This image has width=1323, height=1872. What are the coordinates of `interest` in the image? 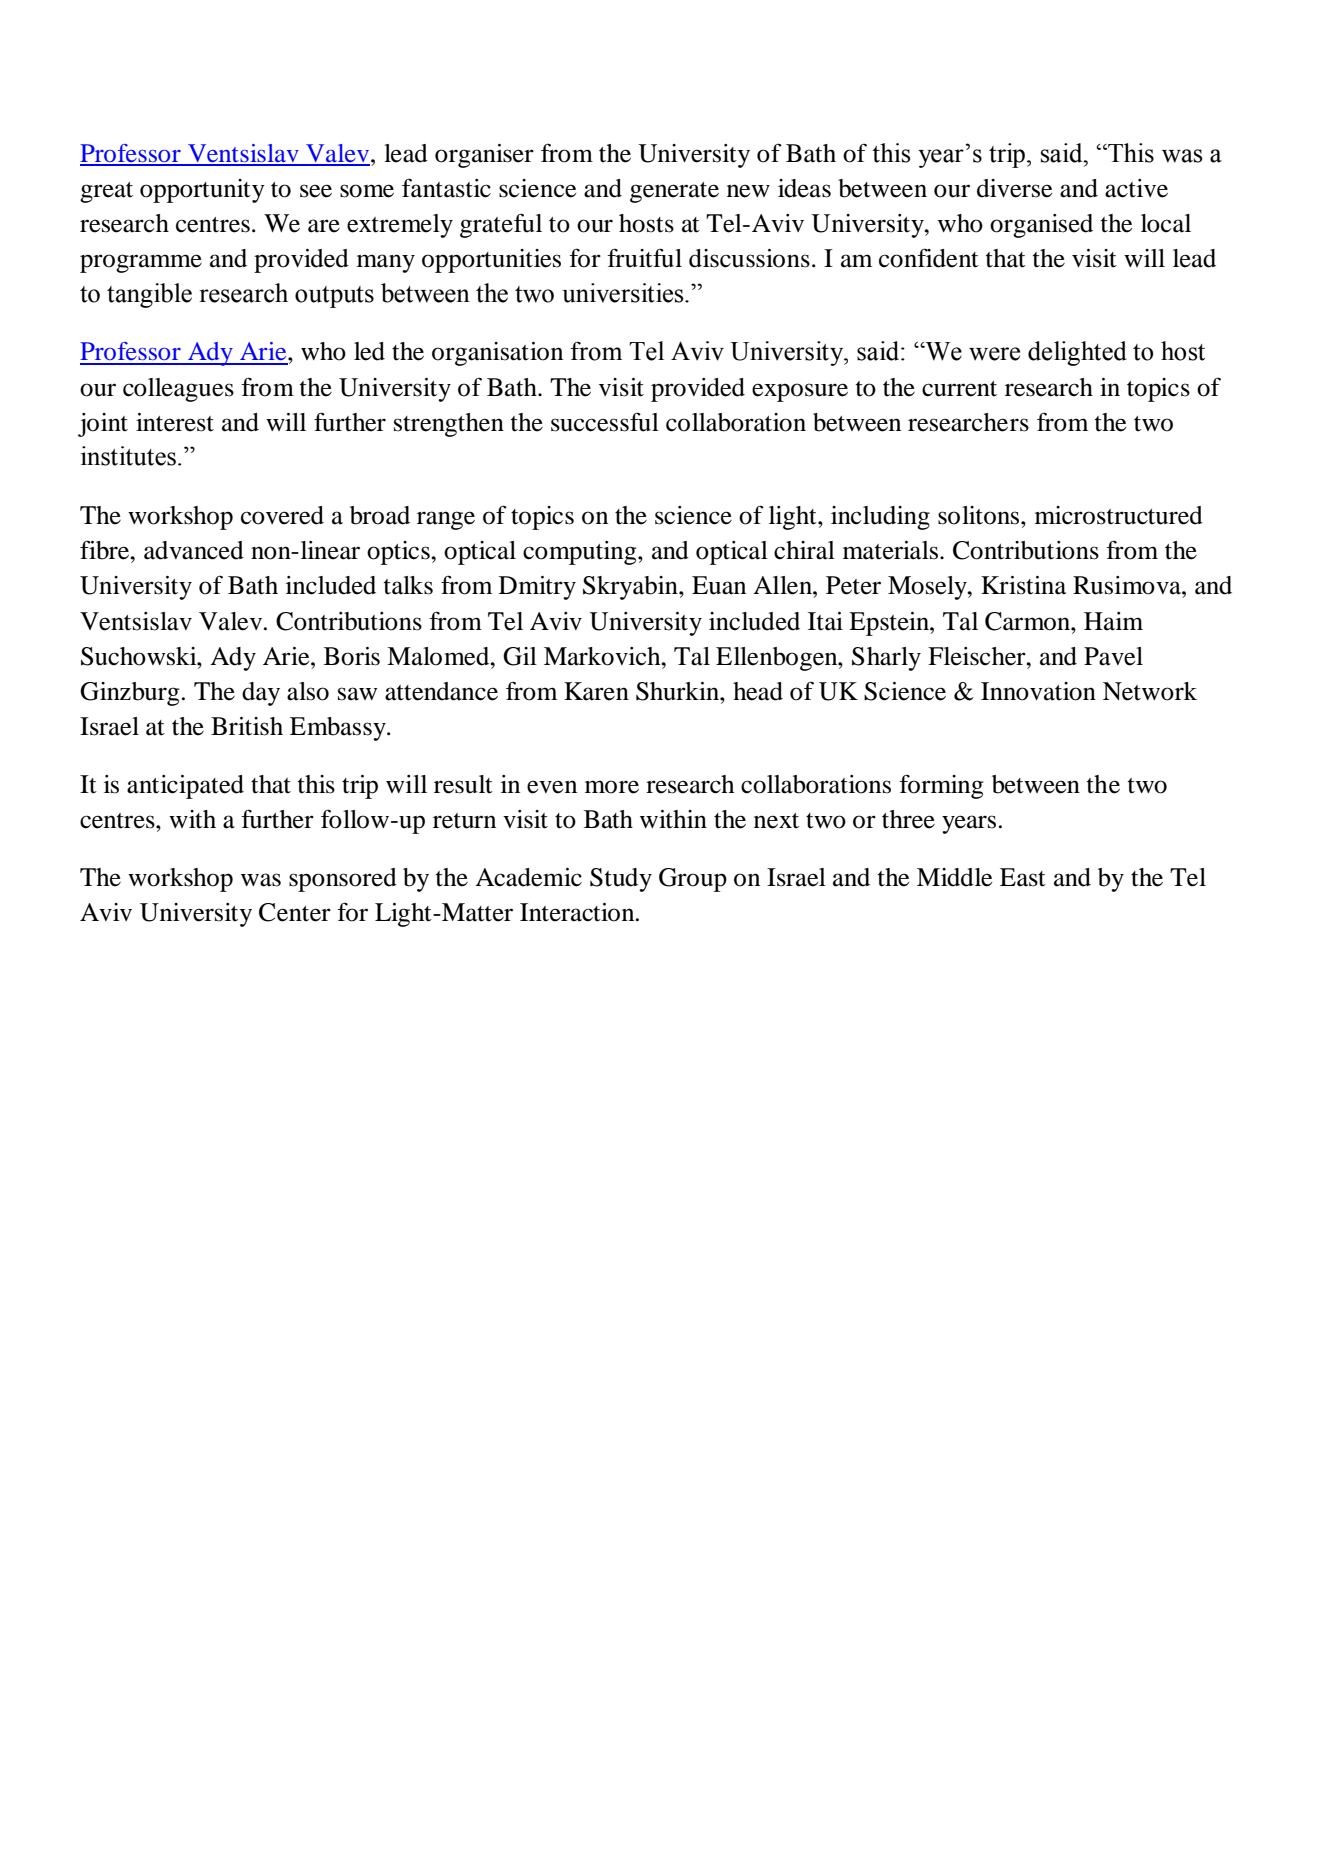 It's located at (175, 422).
